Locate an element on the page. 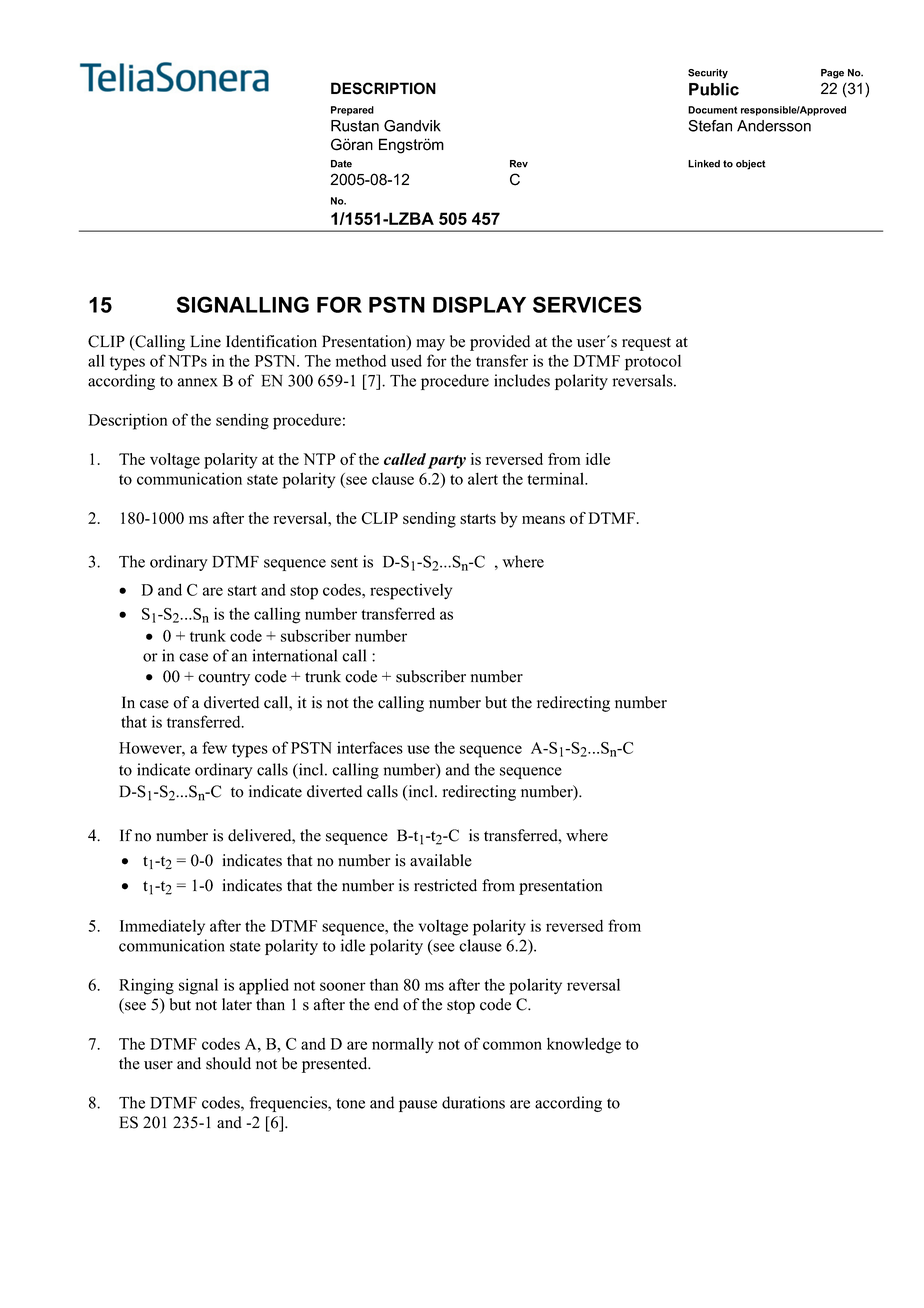 The image size is (924, 1308). Date is located at coordinates (341, 164).
